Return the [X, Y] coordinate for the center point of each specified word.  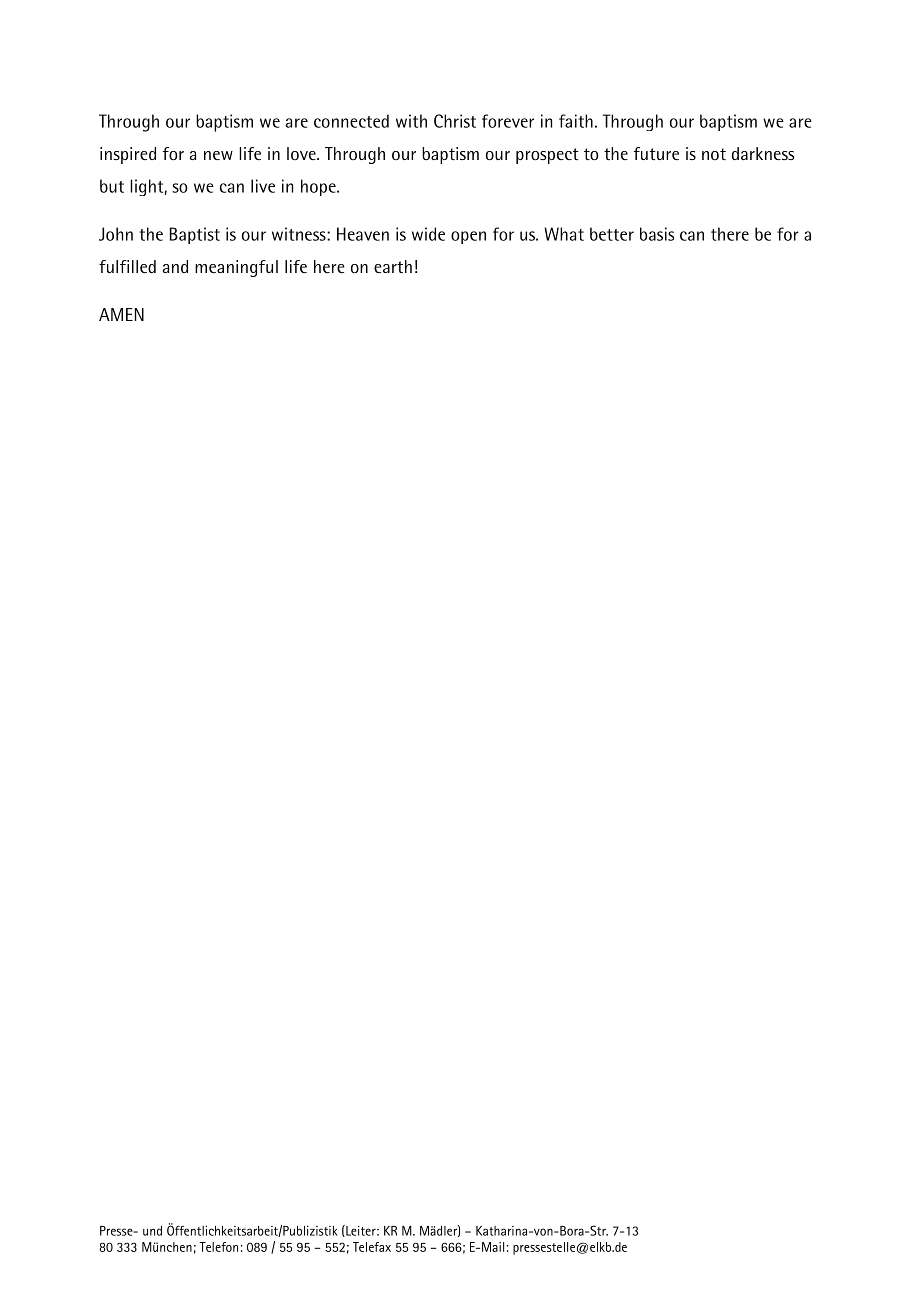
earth [393, 266]
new [218, 155]
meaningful [236, 268]
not [714, 154]
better [612, 234]
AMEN [121, 314]
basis [657, 234]
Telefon [218, 1247]
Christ [455, 121]
